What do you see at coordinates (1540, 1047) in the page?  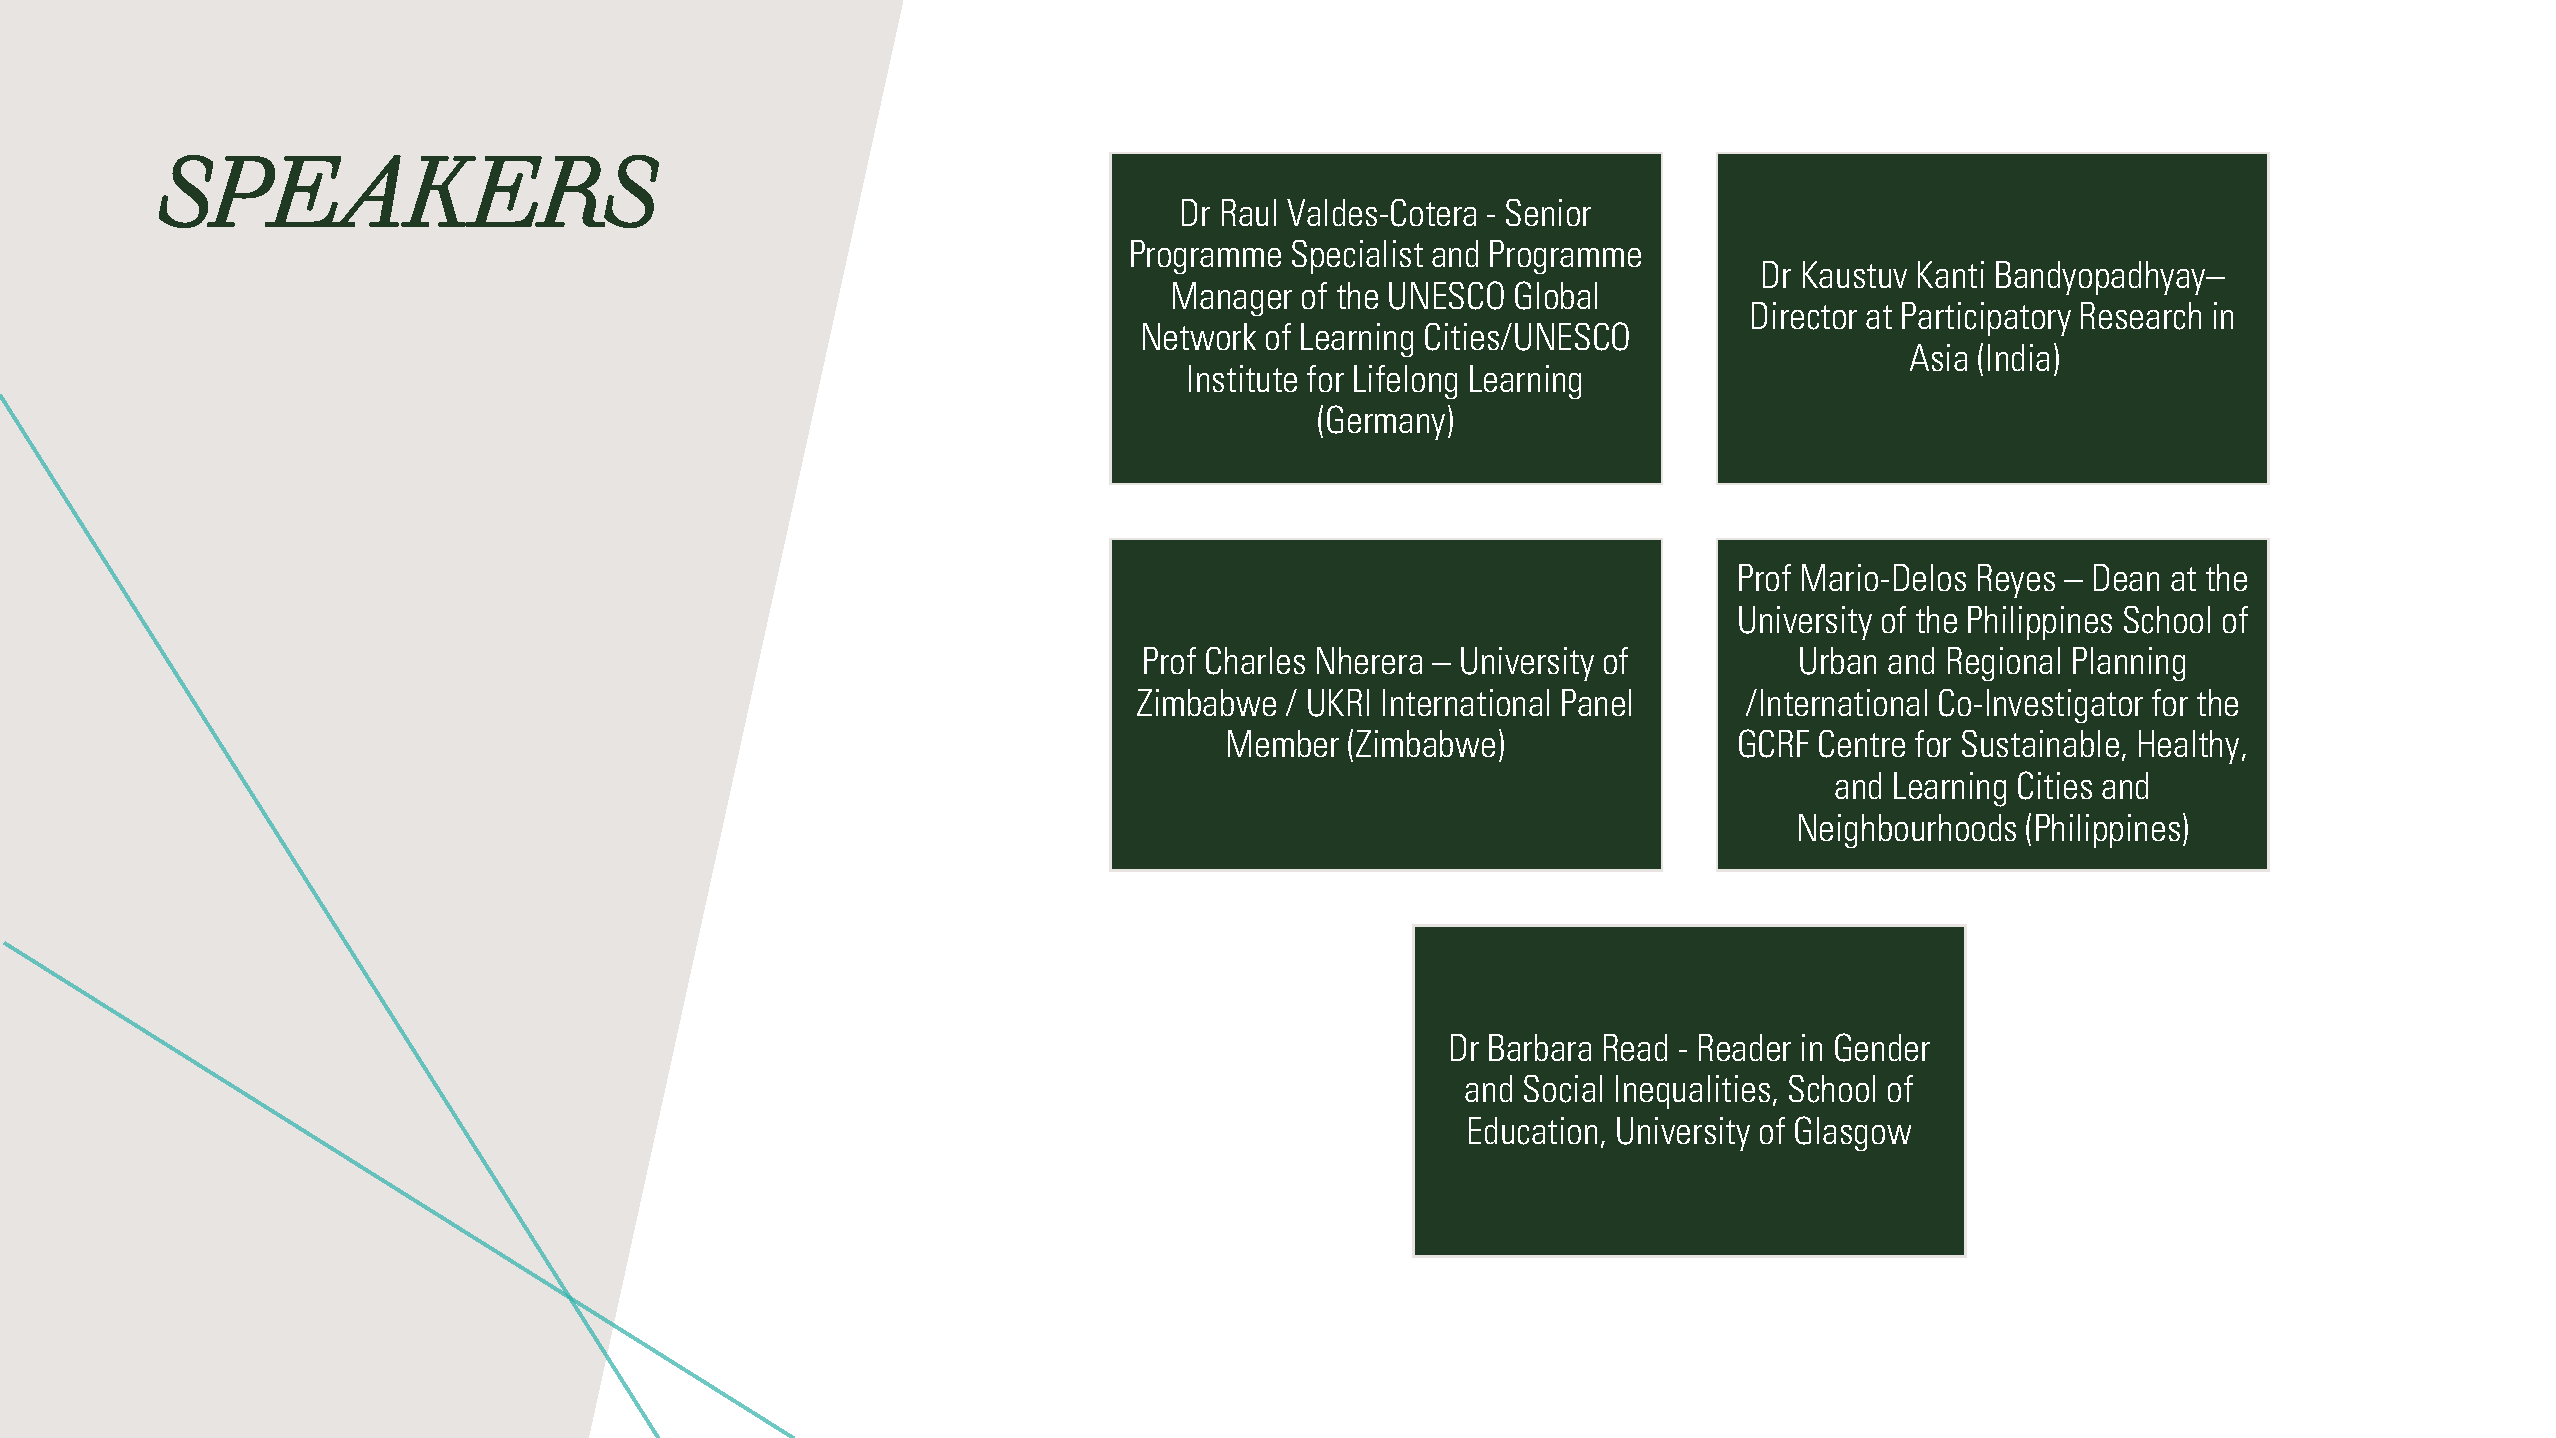 I see `Barbara` at bounding box center [1540, 1047].
